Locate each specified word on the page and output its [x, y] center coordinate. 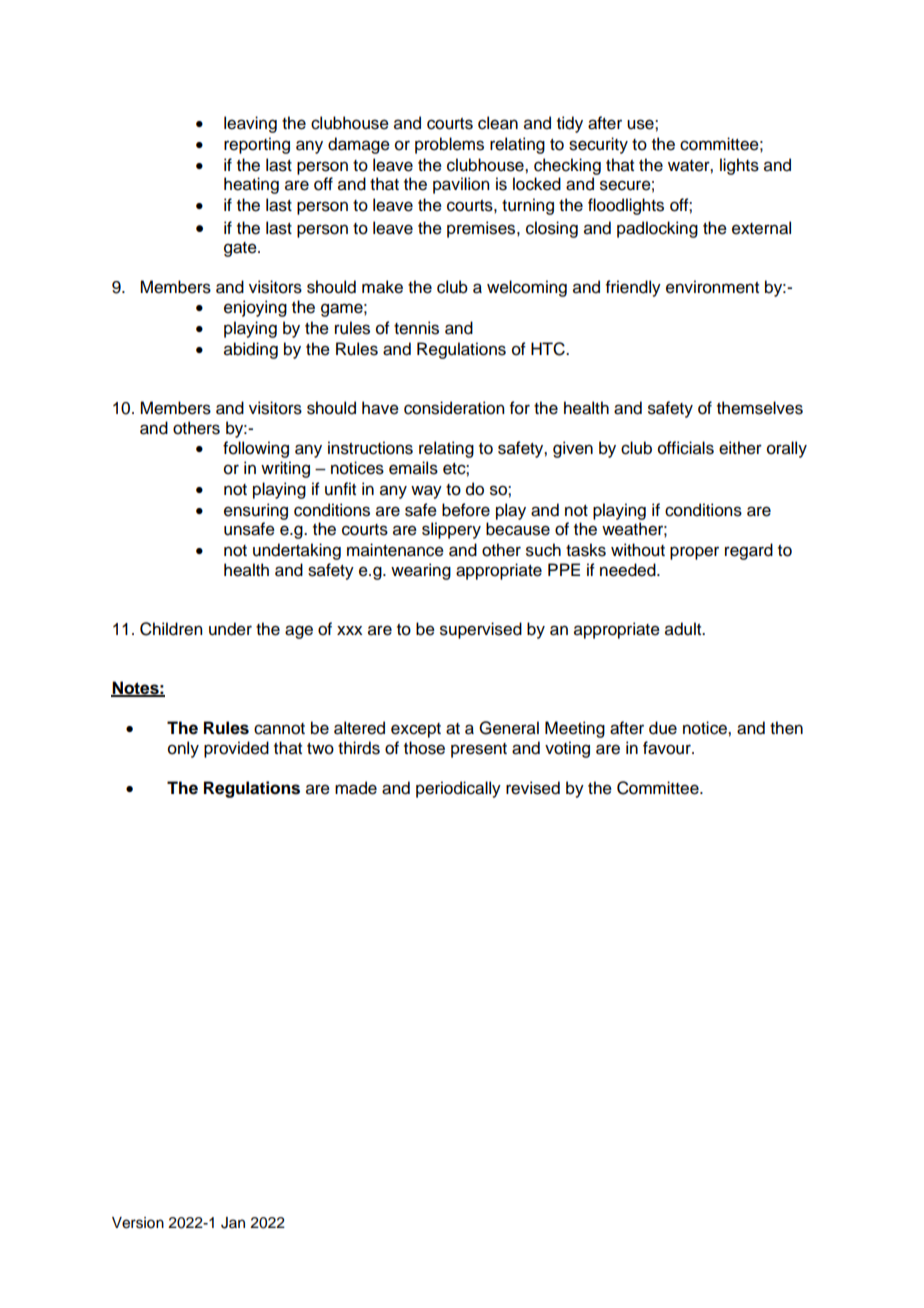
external [761, 228]
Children [171, 629]
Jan [233, 1223]
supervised [481, 630]
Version [138, 1223]
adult [684, 629]
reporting [257, 145]
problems [449, 145]
